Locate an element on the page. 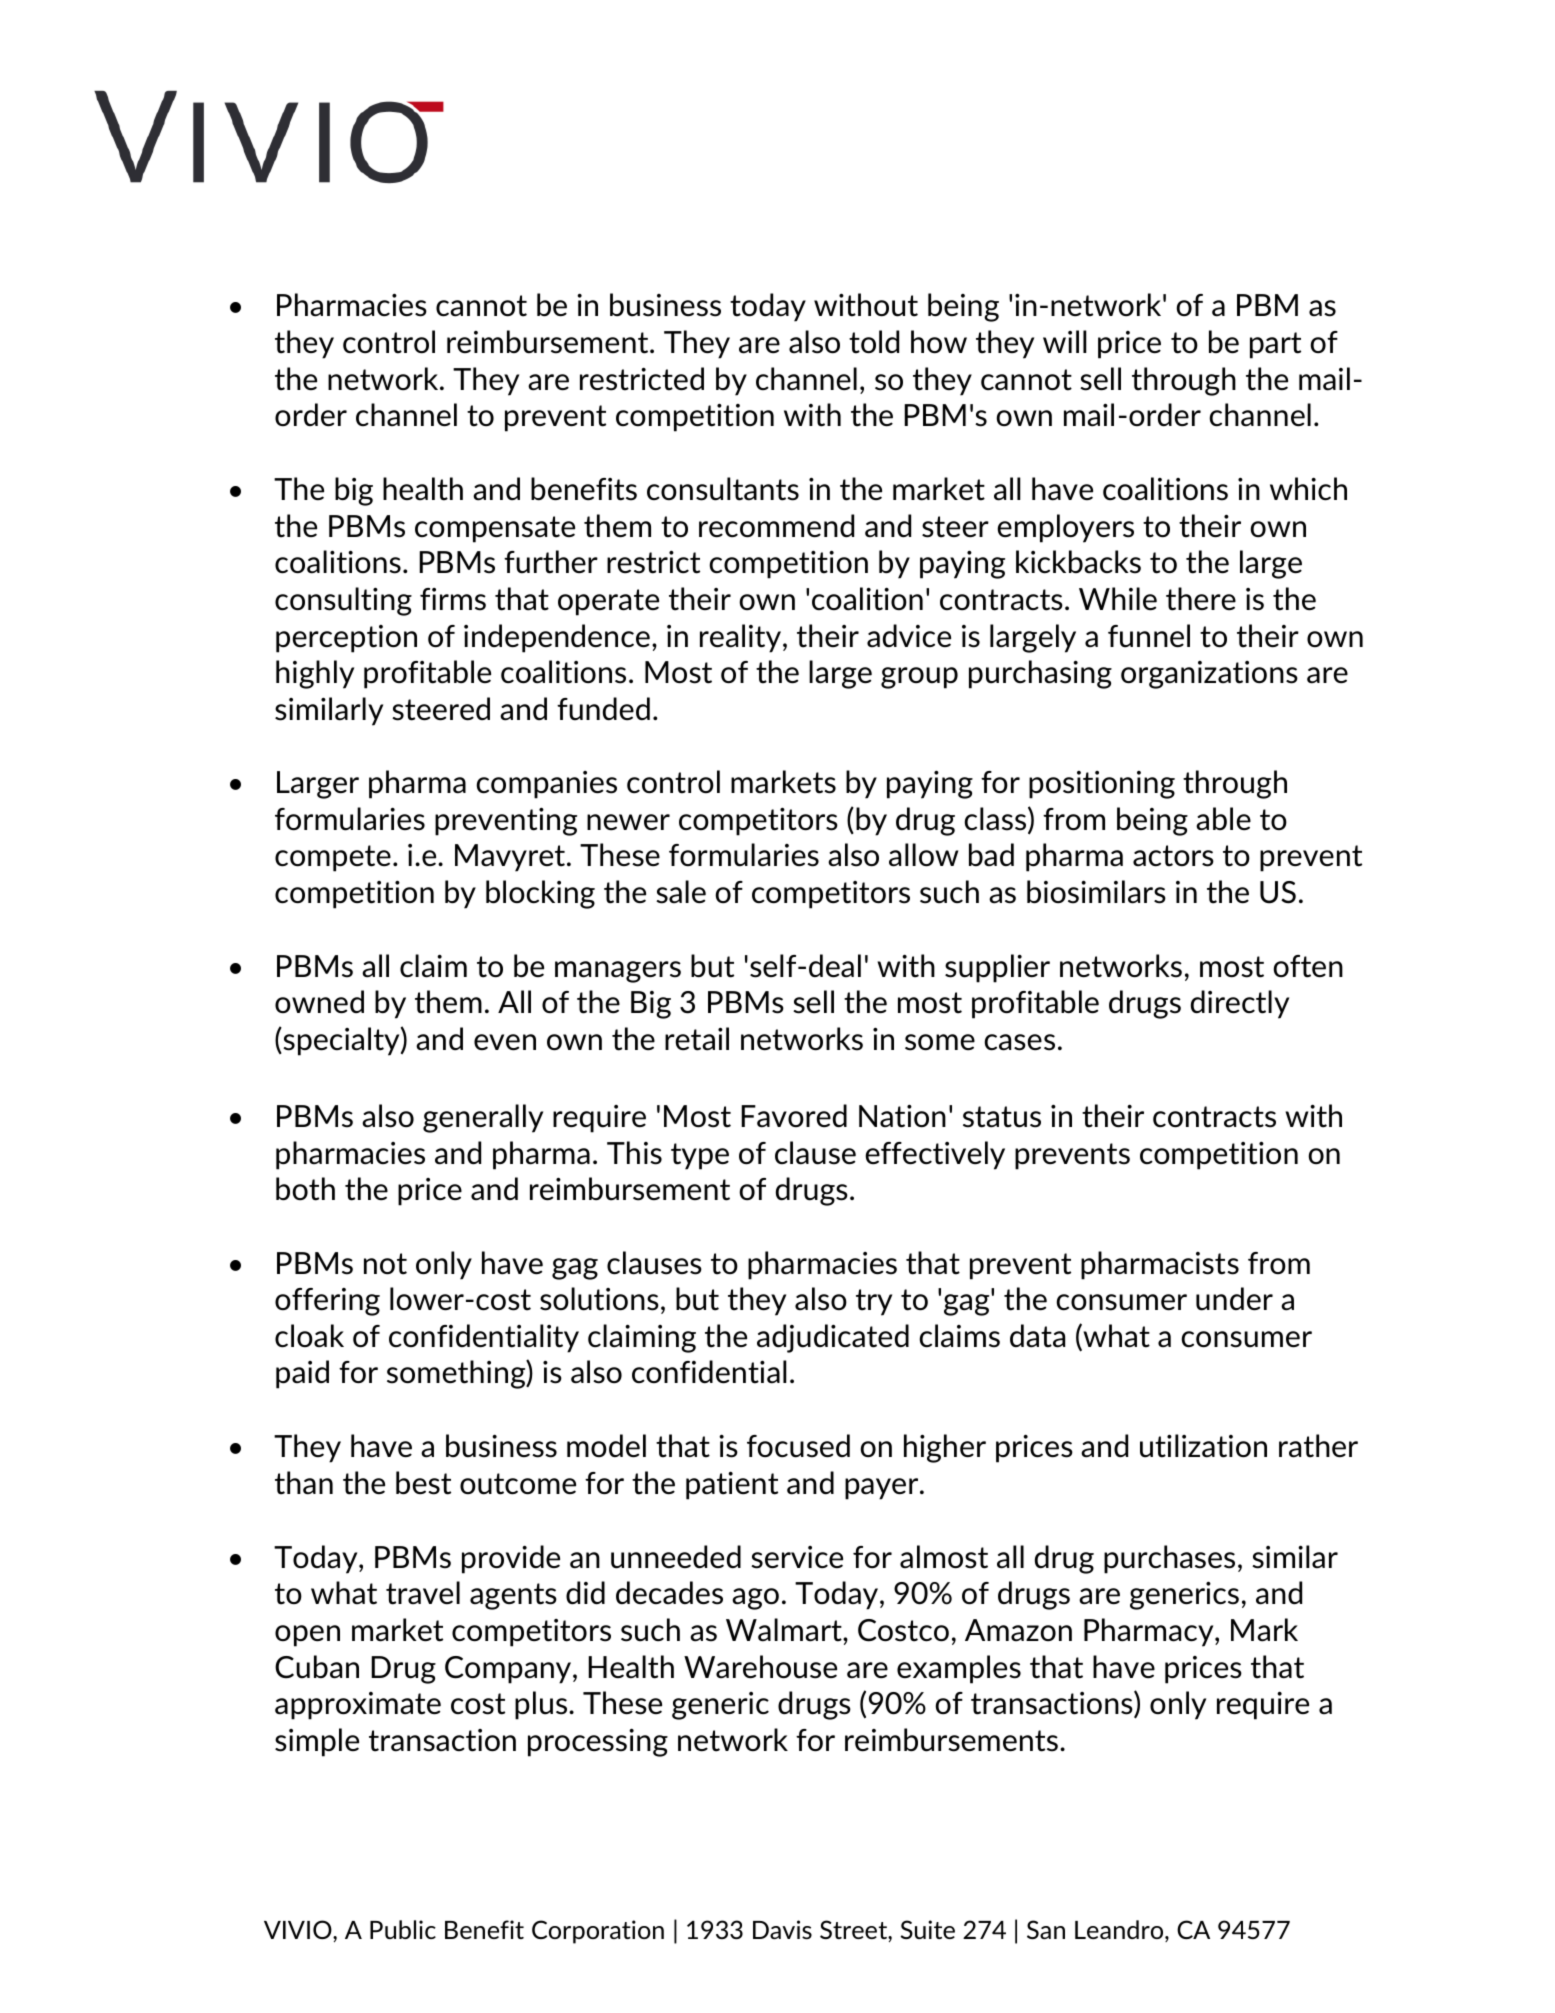 The width and height of the document is (1555, 2013). purchases is located at coordinates (1169, 1559).
